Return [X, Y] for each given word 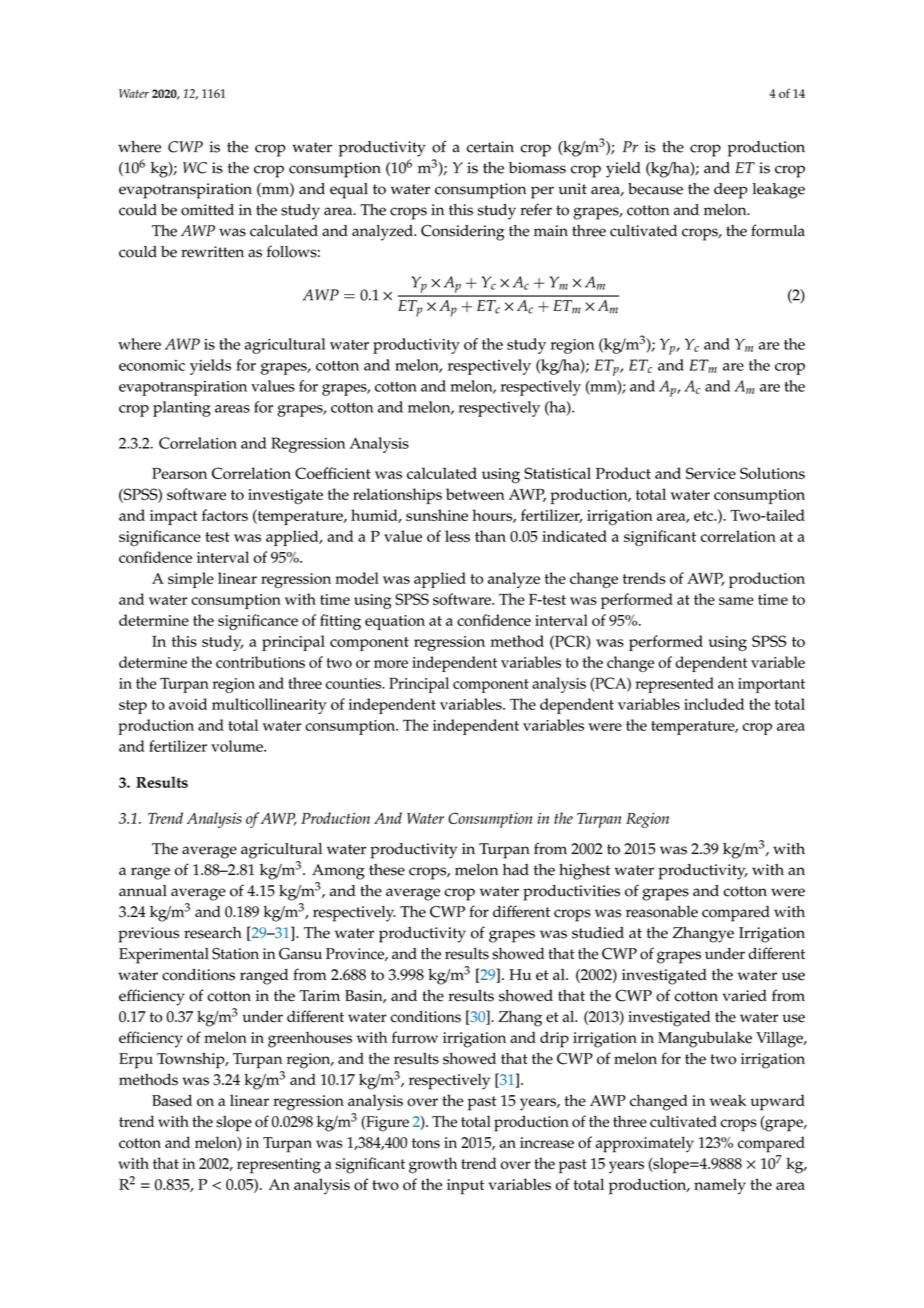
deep [731, 191]
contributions [260, 662]
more [391, 664]
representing [279, 1166]
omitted [207, 210]
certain [490, 147]
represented [674, 685]
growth [433, 1165]
